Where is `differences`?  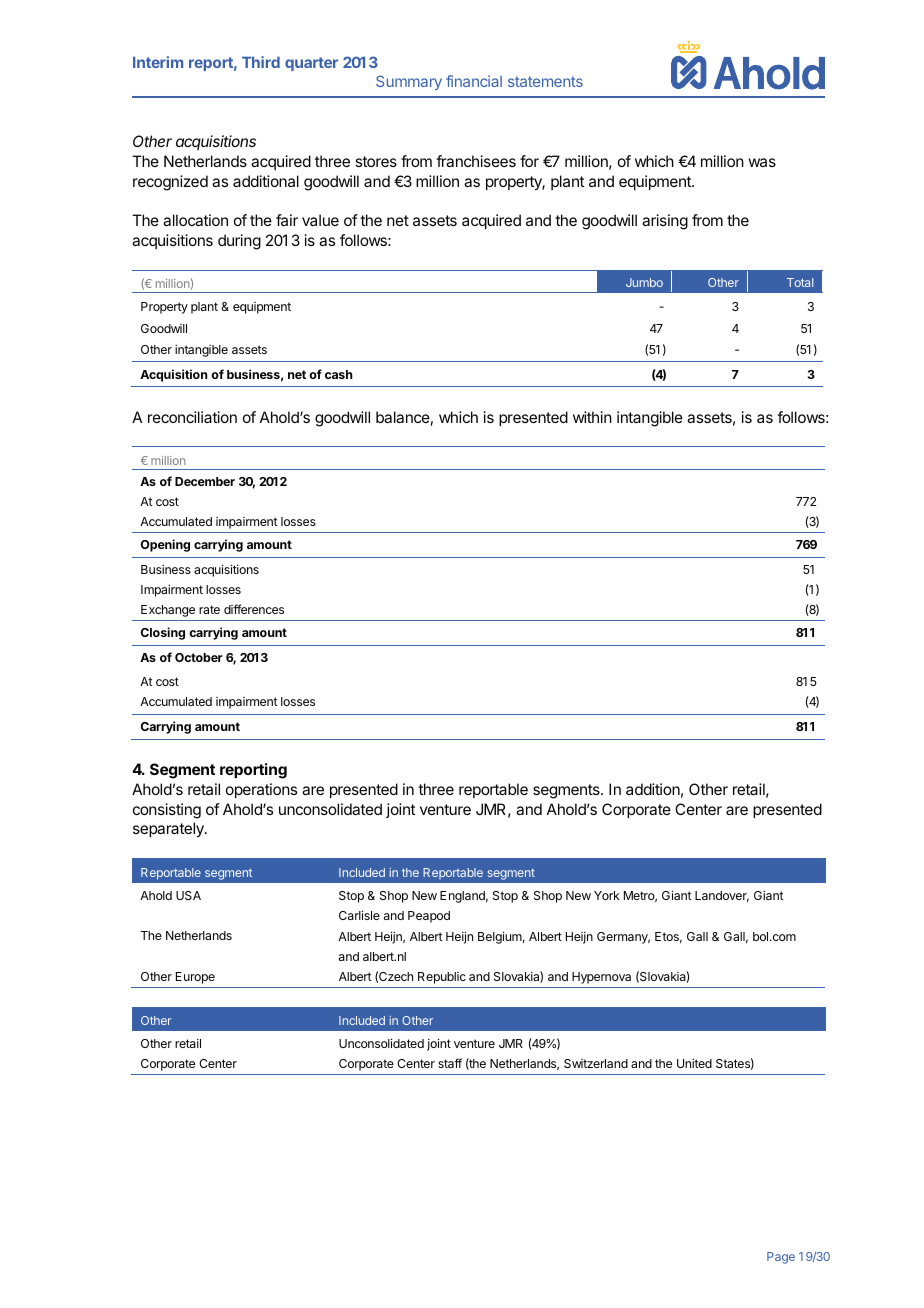
differences is located at coordinates (254, 609).
